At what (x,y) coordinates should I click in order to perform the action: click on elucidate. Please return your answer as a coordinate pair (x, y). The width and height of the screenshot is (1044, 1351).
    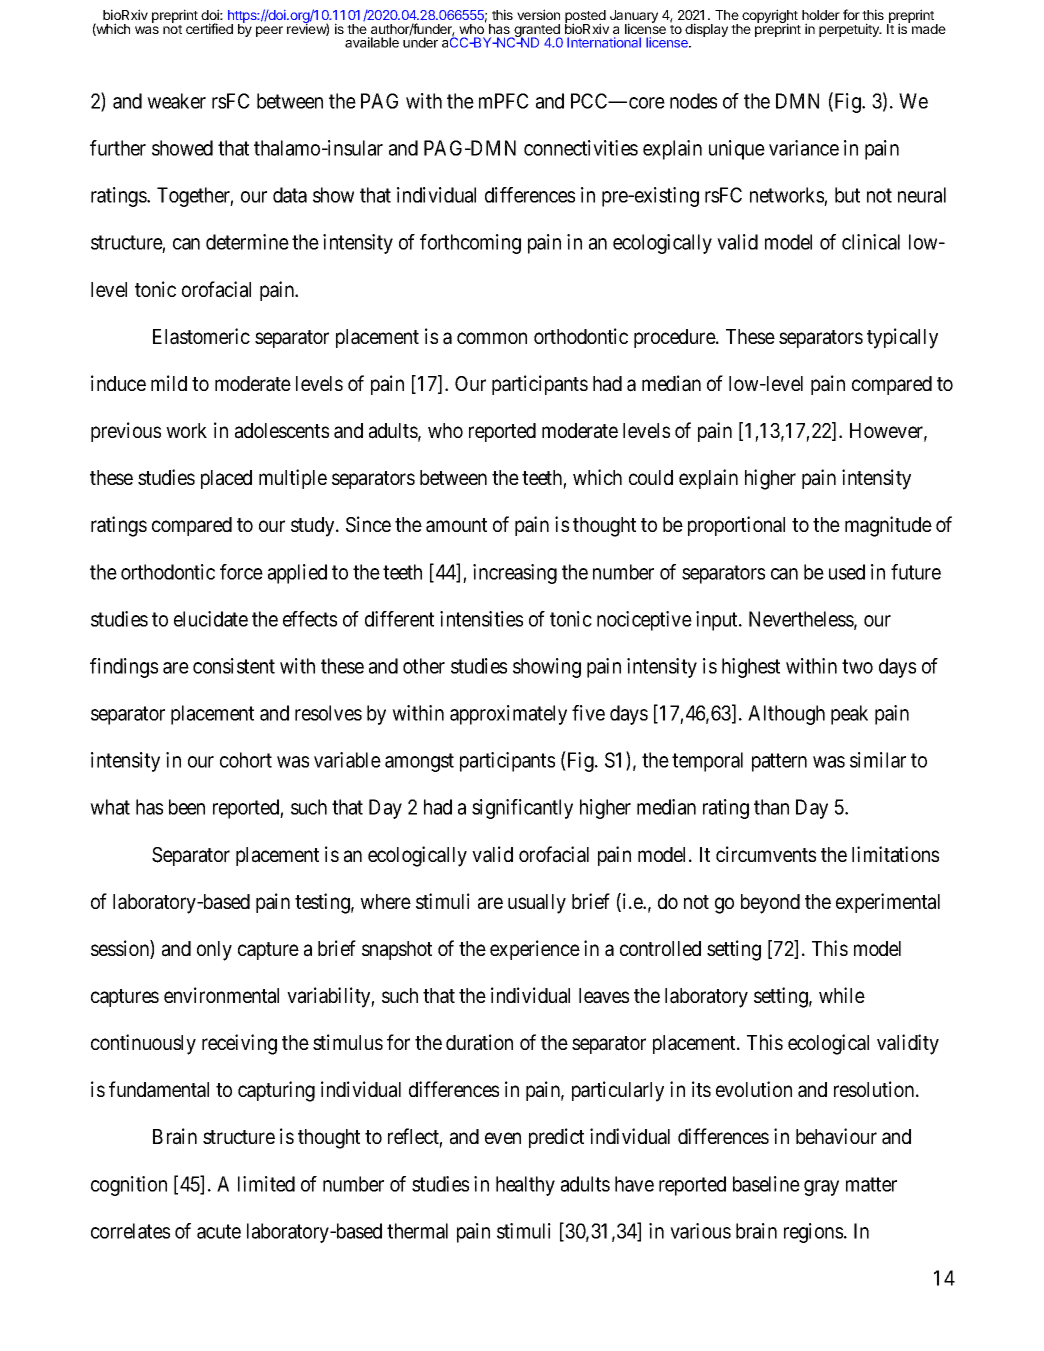
    Looking at the image, I should click on (211, 619).
